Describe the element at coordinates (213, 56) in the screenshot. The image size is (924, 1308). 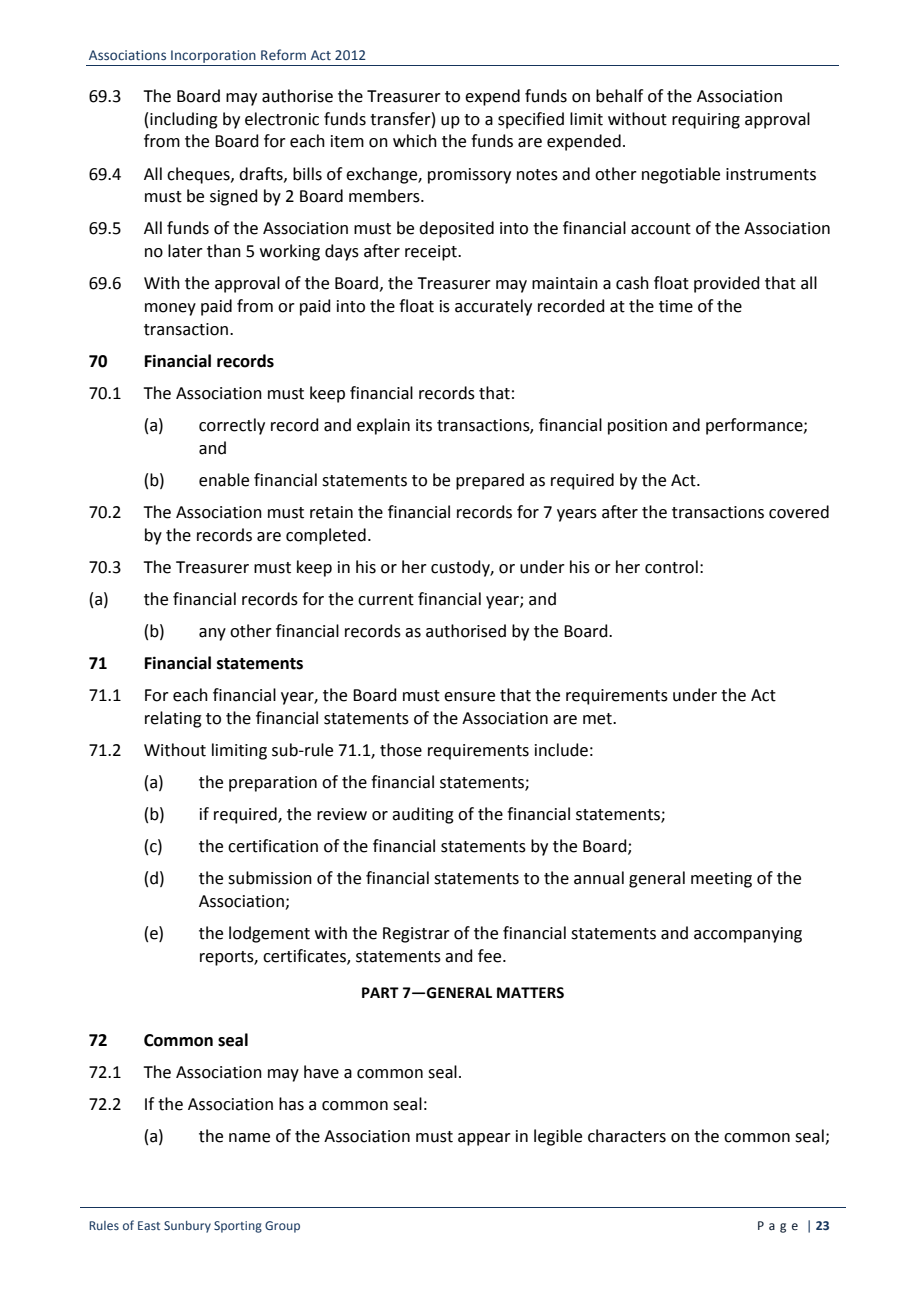
I see `Incorporation` at that location.
